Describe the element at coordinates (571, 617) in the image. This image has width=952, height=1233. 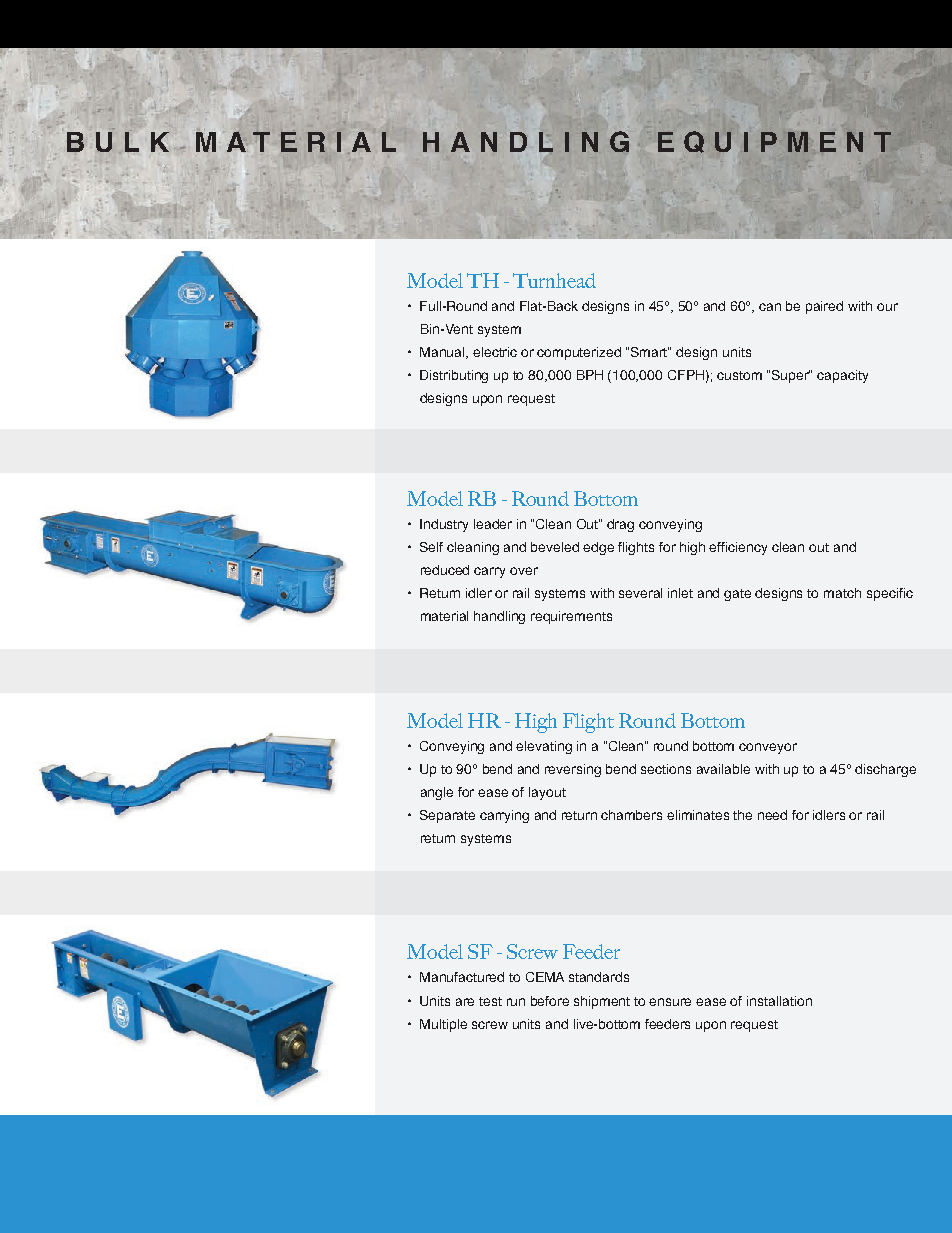
I see `requirements` at that location.
